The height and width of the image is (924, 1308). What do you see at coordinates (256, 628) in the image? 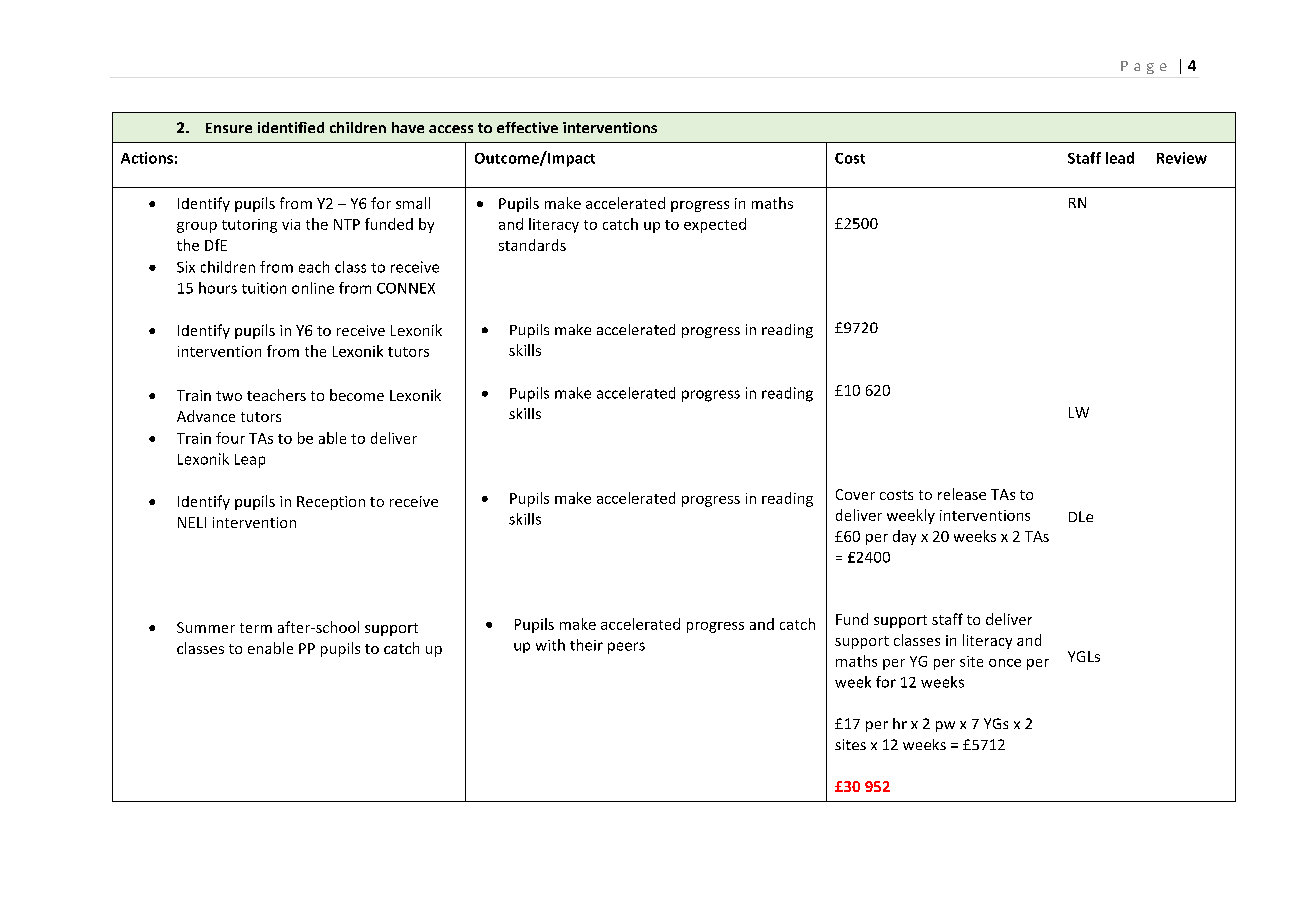
I see `term` at bounding box center [256, 628].
